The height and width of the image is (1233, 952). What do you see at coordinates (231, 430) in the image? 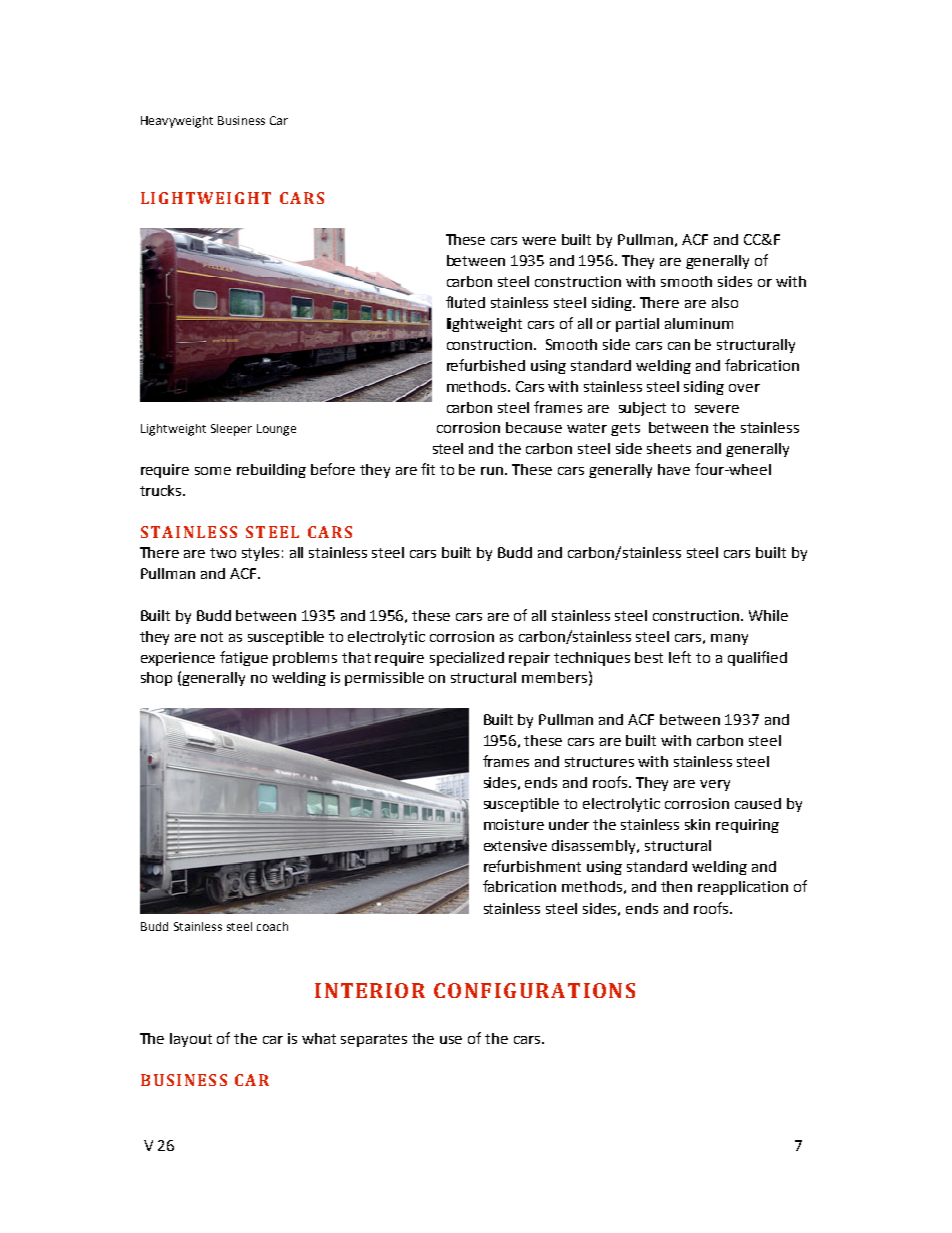
I see `Sleeper` at bounding box center [231, 430].
